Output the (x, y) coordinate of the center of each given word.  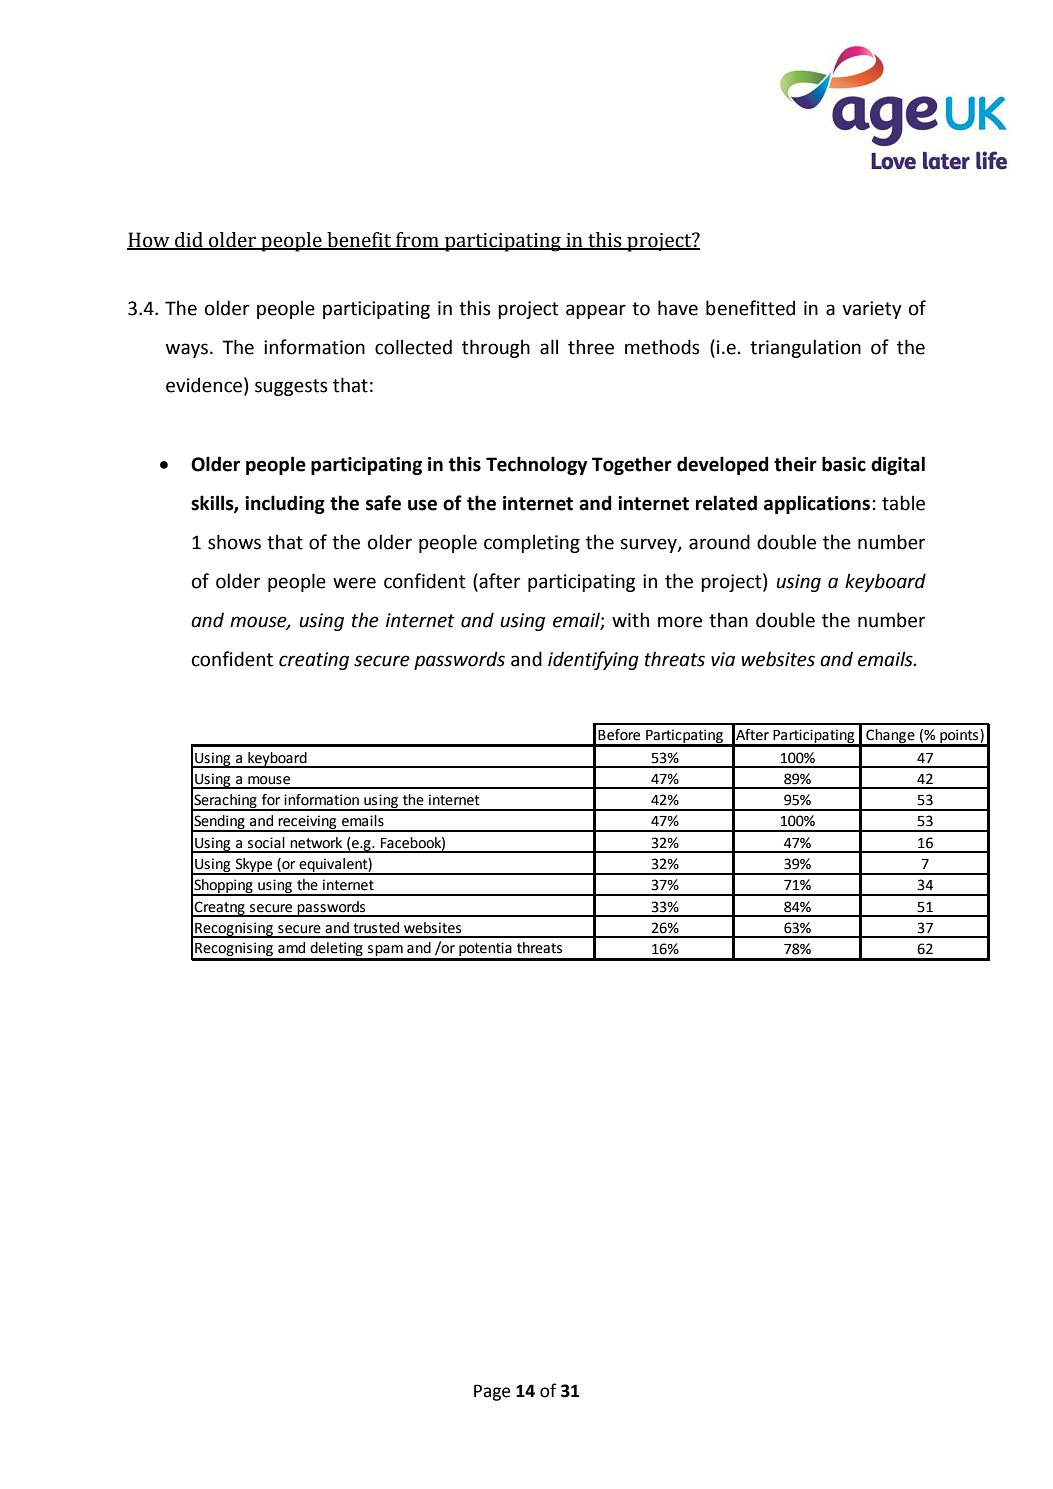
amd (291, 948)
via (723, 659)
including (285, 504)
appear (596, 311)
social (266, 843)
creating (314, 661)
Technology (536, 465)
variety (872, 310)
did (189, 241)
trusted (376, 928)
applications (817, 504)
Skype (254, 866)
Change (890, 737)
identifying (593, 660)
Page (492, 1392)
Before (619, 735)
